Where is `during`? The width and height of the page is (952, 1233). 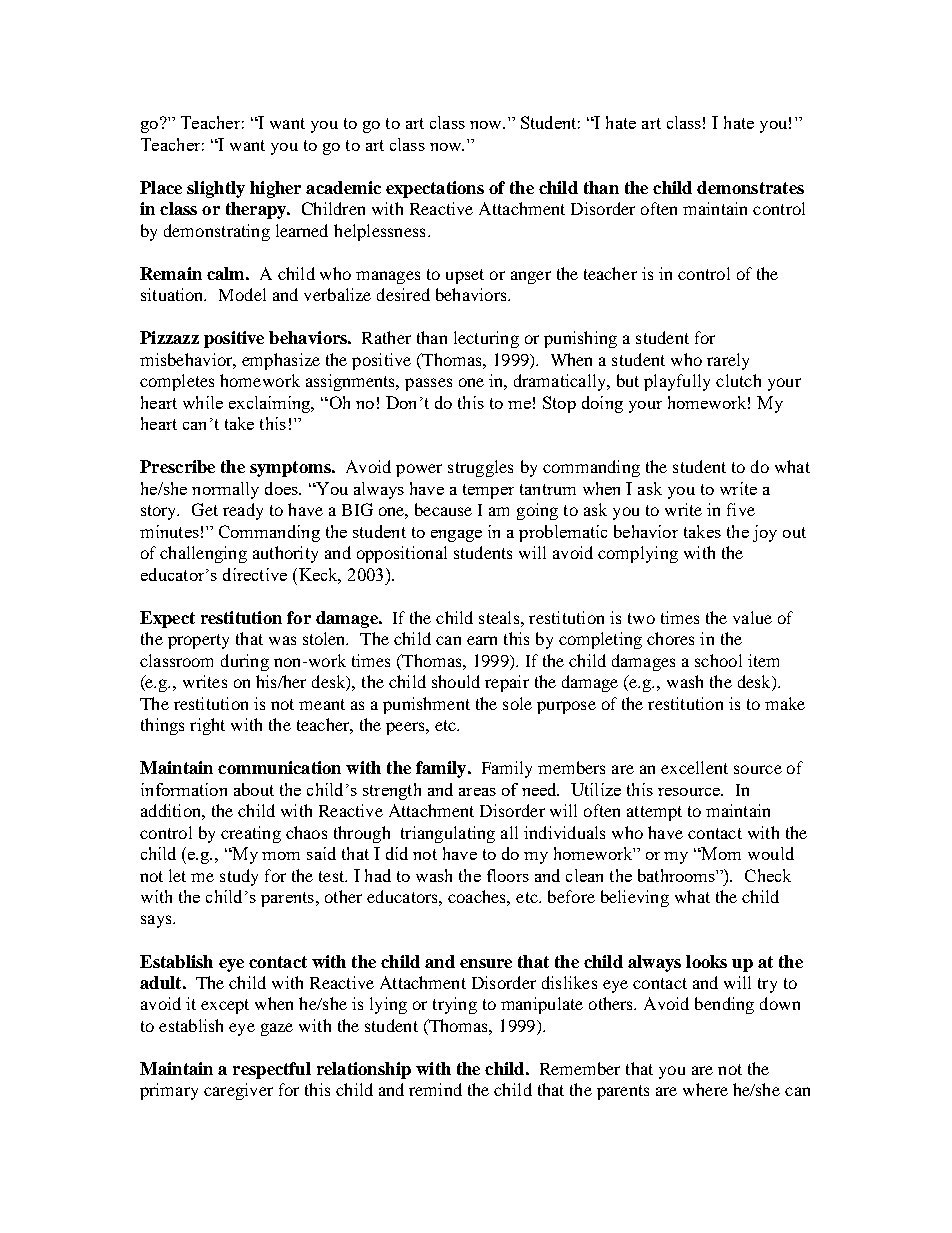 during is located at coordinates (245, 662).
